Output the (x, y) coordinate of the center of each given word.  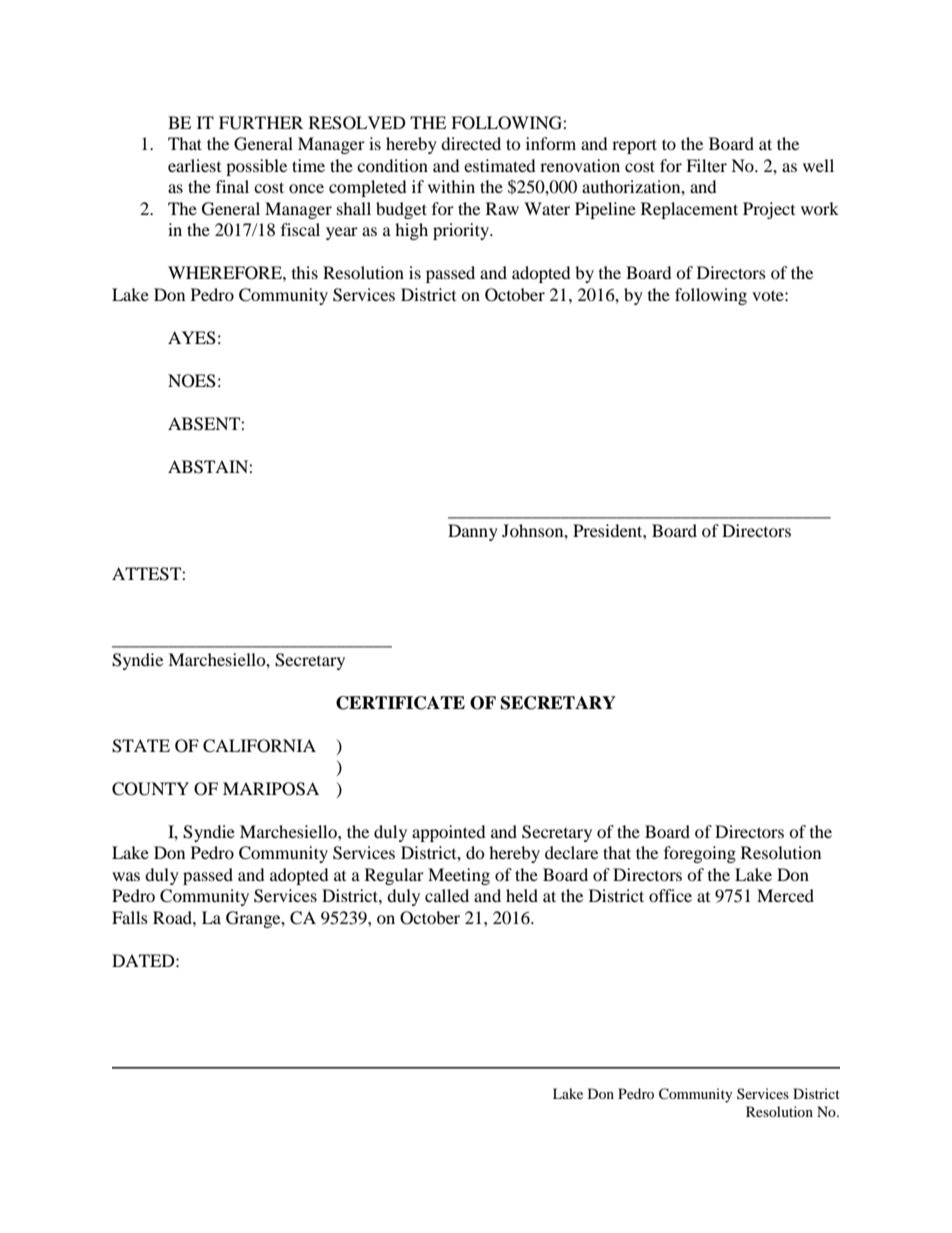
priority (462, 231)
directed (471, 143)
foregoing (700, 854)
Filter (706, 165)
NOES (192, 381)
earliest (194, 165)
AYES (192, 338)
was (126, 876)
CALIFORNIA (259, 746)
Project (769, 210)
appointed (449, 833)
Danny (473, 532)
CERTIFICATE (400, 703)
